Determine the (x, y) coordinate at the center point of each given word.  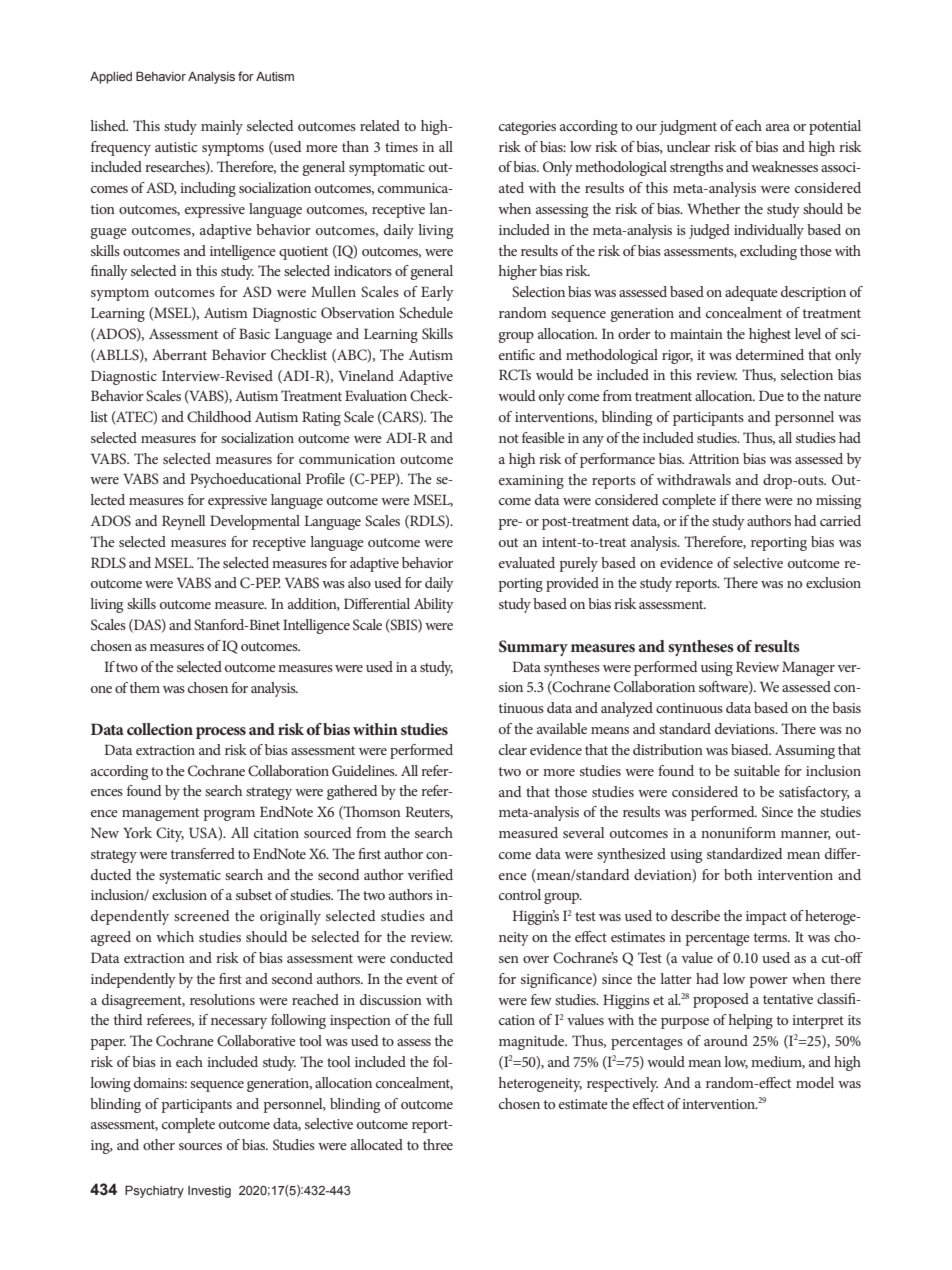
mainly (222, 127)
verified (430, 874)
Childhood (219, 417)
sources (200, 1146)
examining (531, 482)
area (778, 127)
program (229, 815)
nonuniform (738, 832)
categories (527, 128)
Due (771, 395)
